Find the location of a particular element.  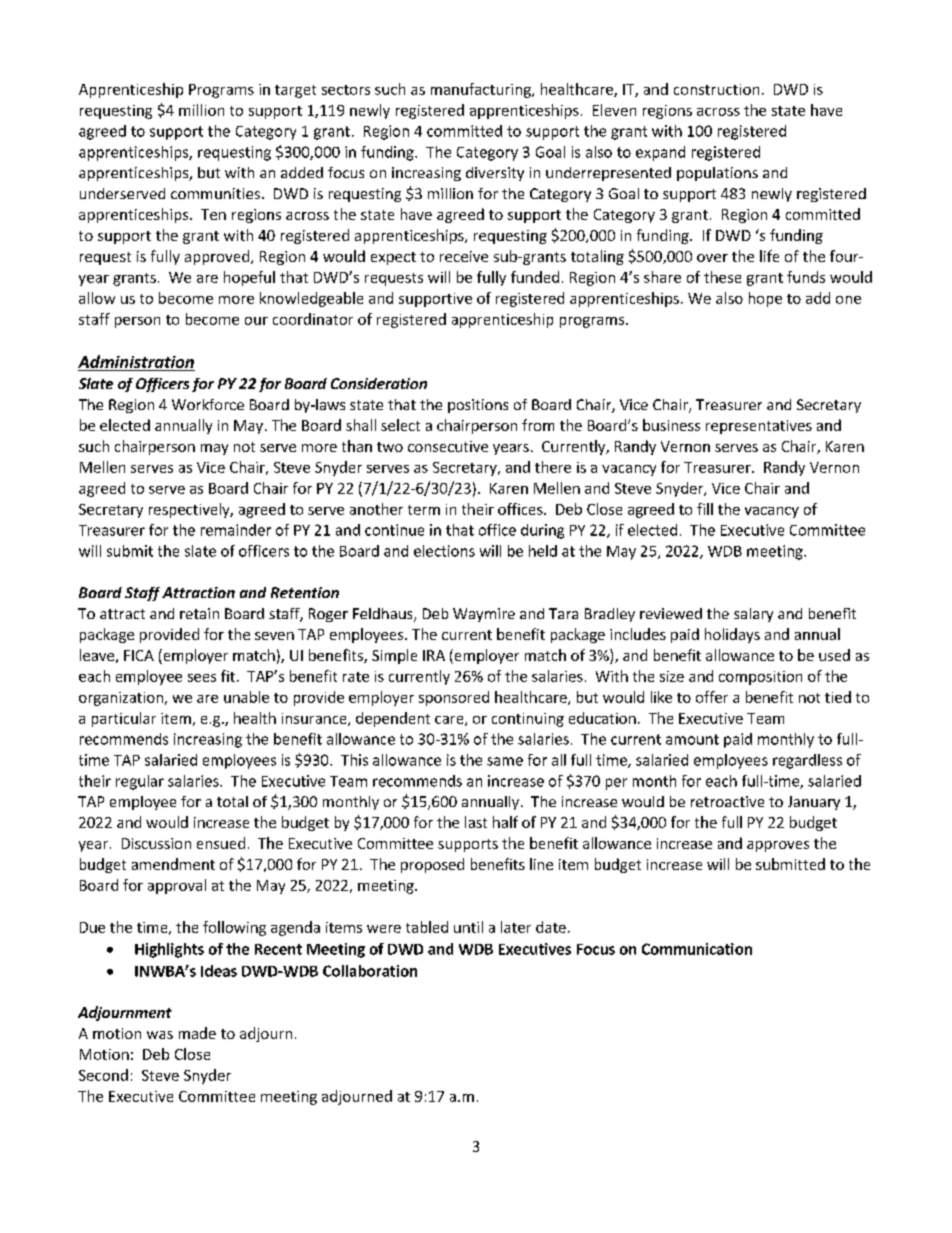

communities is located at coordinates (217, 193).
